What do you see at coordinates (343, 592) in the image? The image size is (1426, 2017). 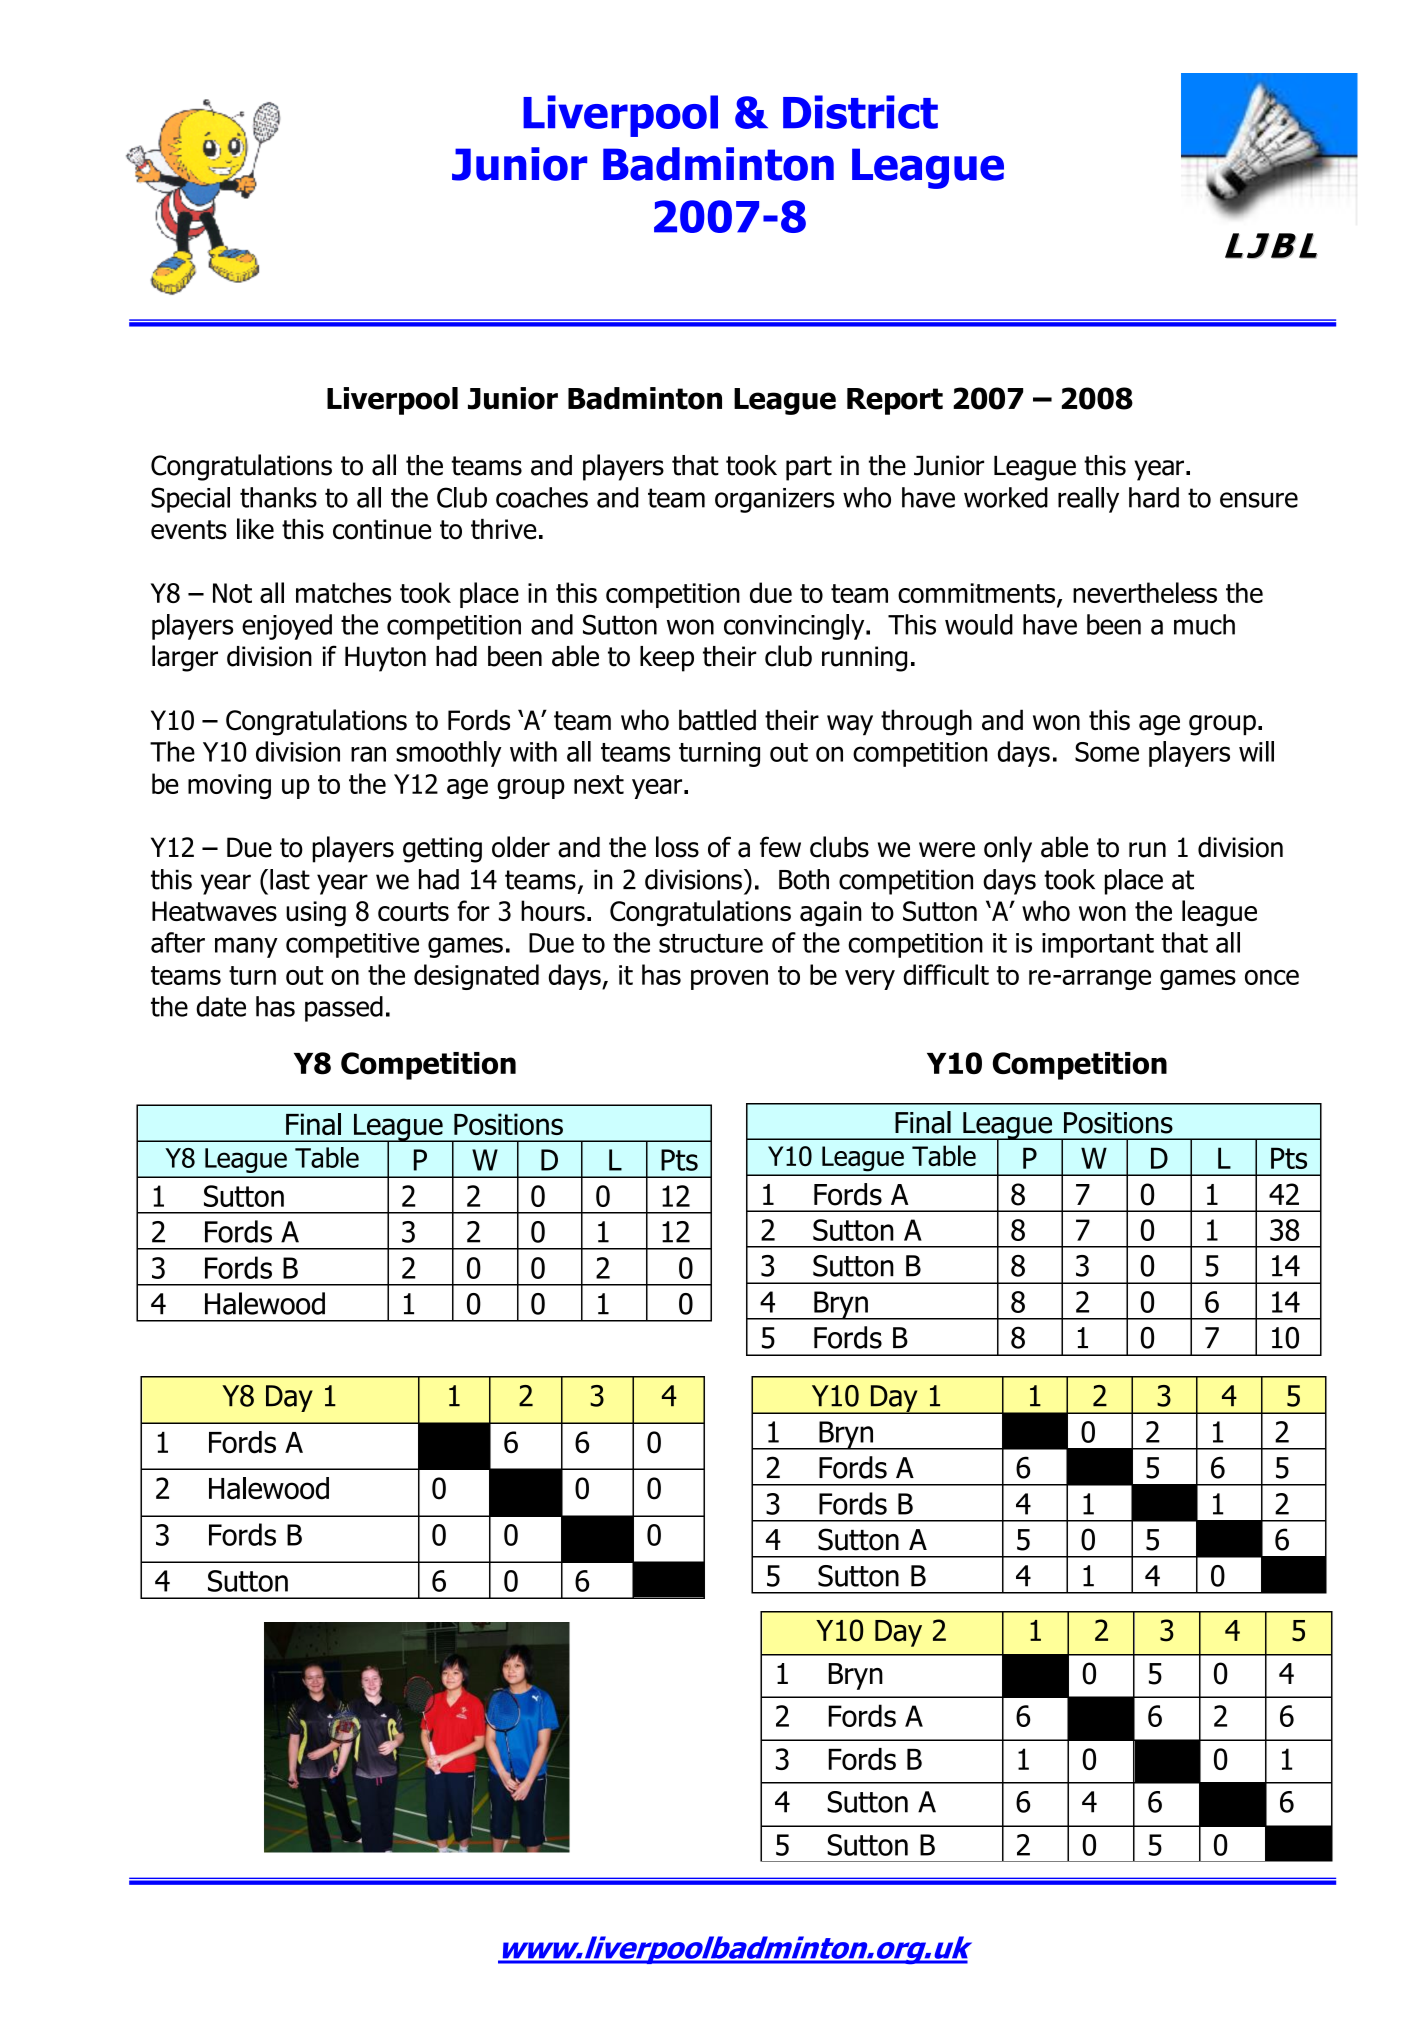 I see `matches` at bounding box center [343, 592].
